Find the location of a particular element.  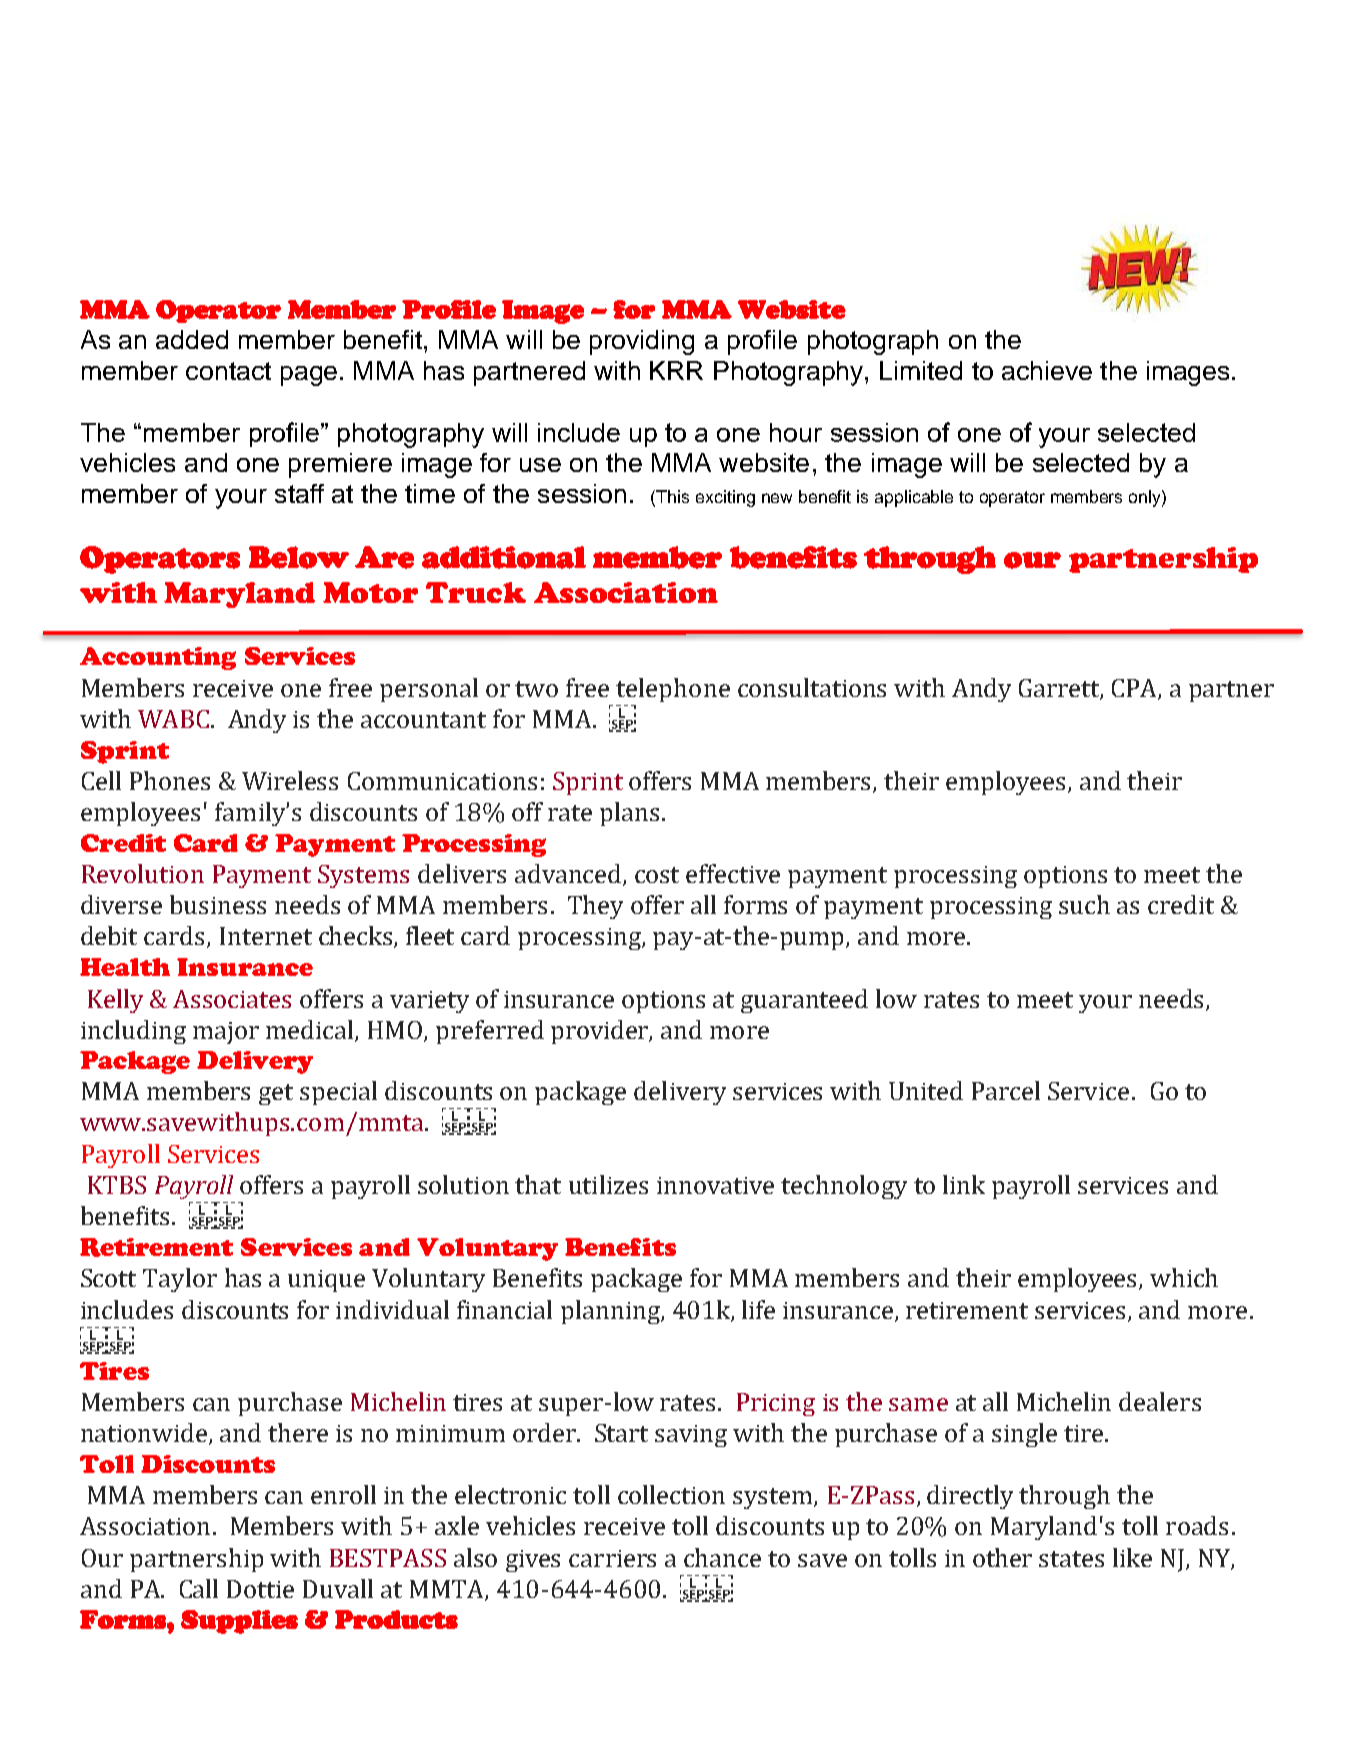

Taylor is located at coordinates (180, 1280).
